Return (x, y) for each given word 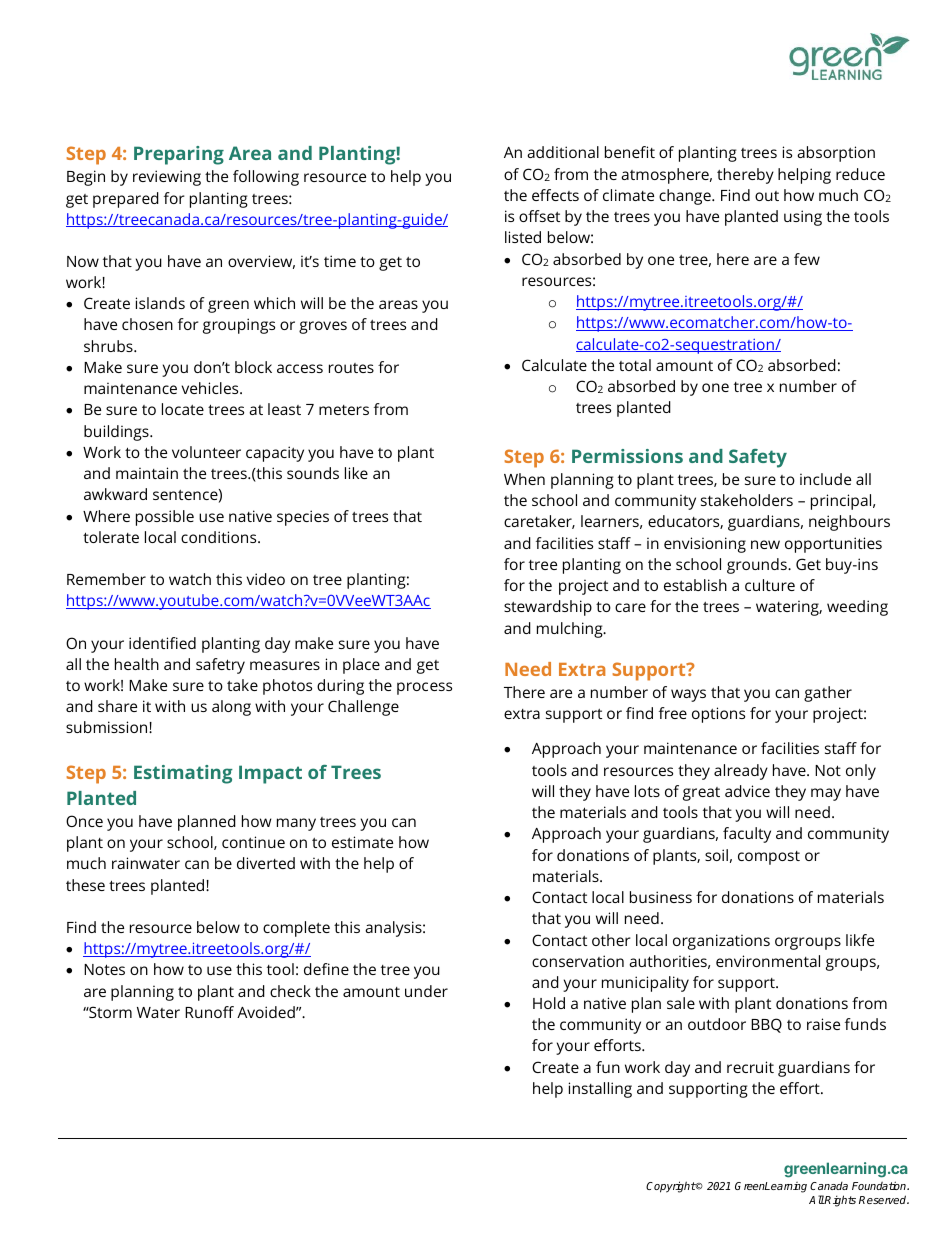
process (424, 688)
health (137, 664)
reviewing (167, 178)
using (803, 218)
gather (828, 694)
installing (600, 1090)
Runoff (209, 1012)
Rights (840, 1201)
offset (539, 216)
